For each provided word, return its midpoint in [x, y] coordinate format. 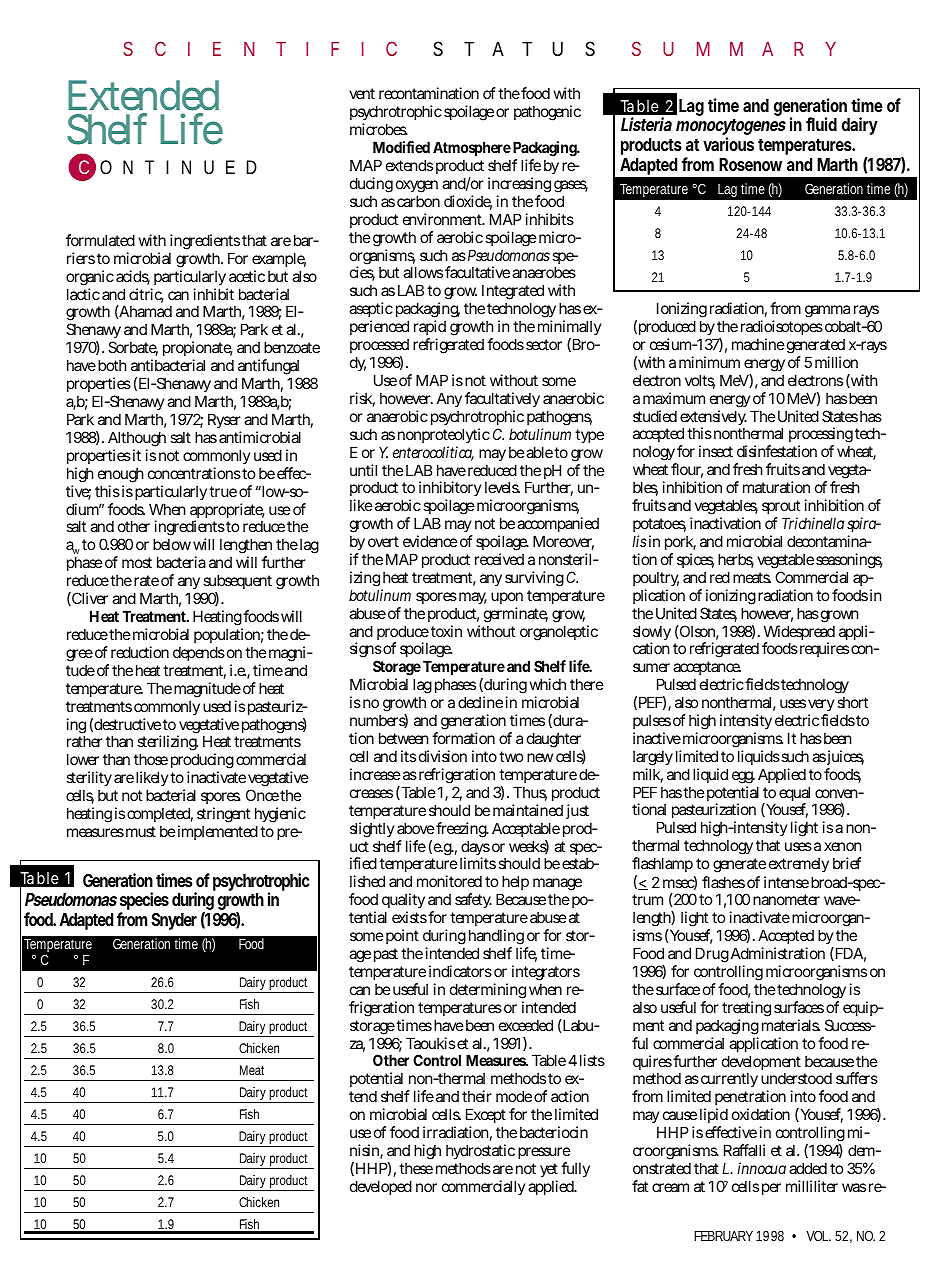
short [852, 702]
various [728, 144]
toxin [446, 631]
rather [84, 741]
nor [426, 1187]
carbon [418, 201]
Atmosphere [472, 150]
